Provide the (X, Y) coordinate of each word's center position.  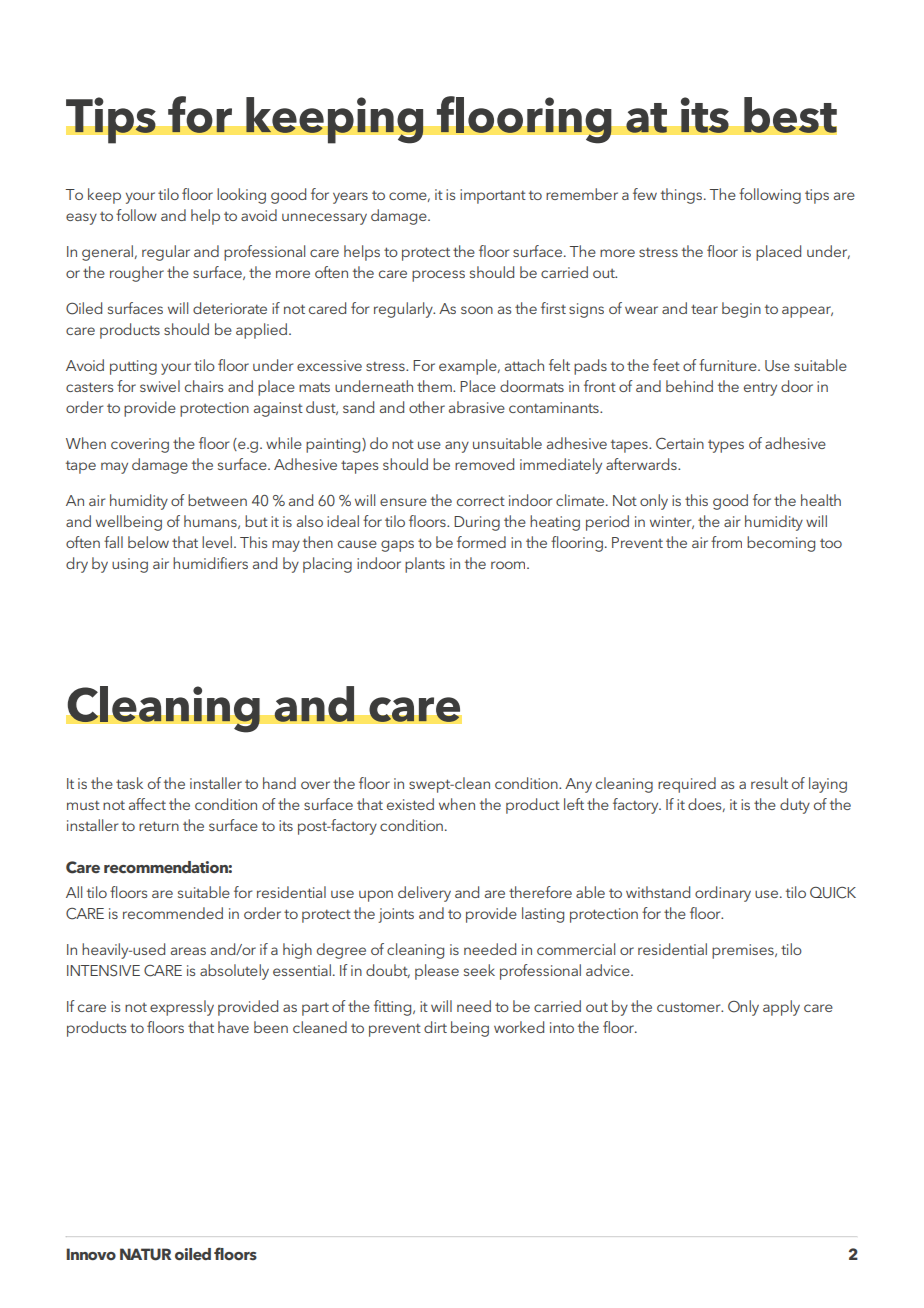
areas (188, 951)
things (683, 196)
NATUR (145, 1254)
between (217, 500)
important (493, 196)
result (769, 783)
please (437, 972)
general (109, 253)
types (726, 446)
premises (744, 951)
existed (410, 804)
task (129, 783)
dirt (435, 1027)
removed (484, 464)
